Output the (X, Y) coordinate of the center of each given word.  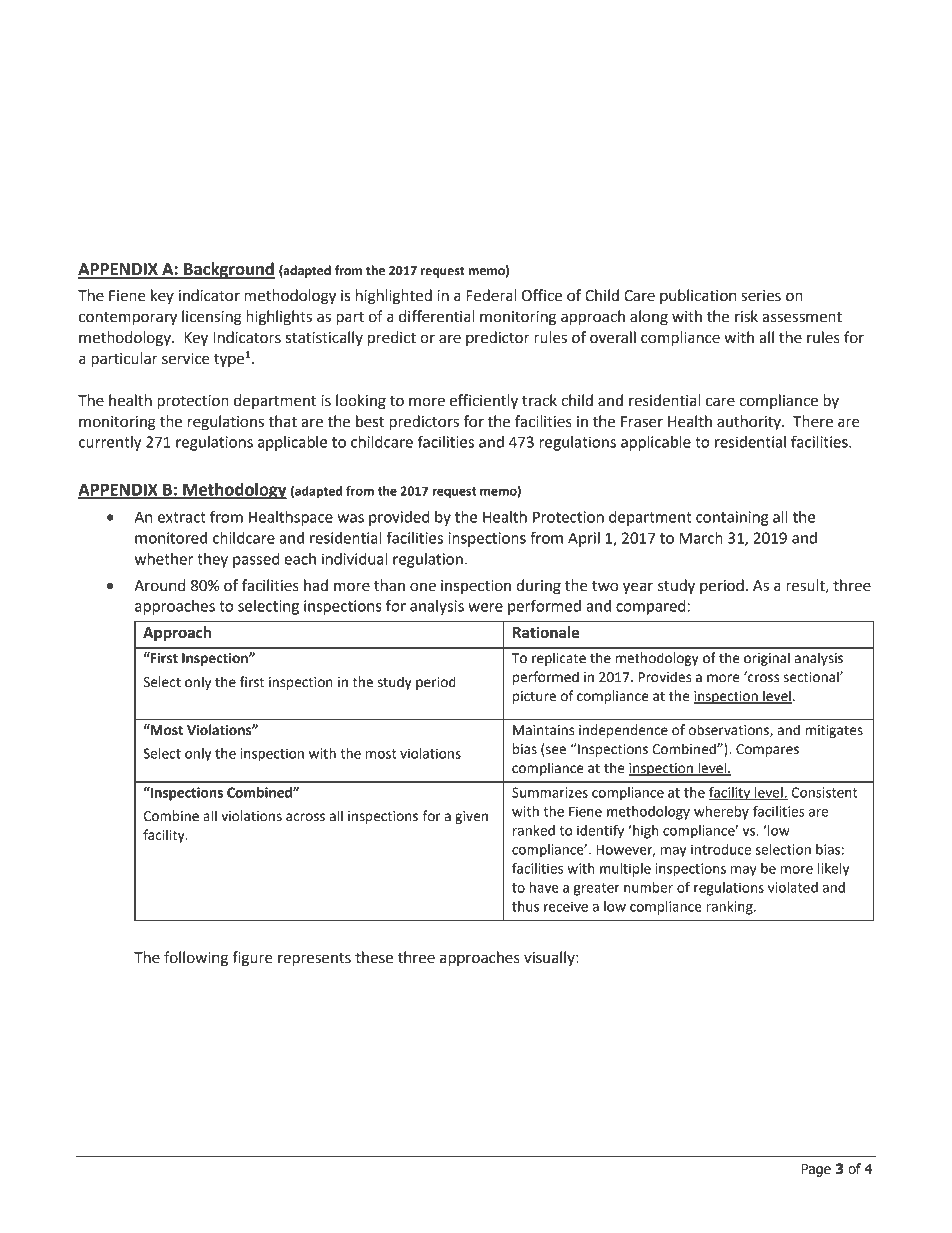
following (196, 959)
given (471, 817)
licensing (212, 318)
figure (252, 959)
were (485, 607)
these (374, 957)
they (212, 560)
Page (816, 1170)
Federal (491, 295)
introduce (721, 849)
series (761, 296)
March (701, 538)
